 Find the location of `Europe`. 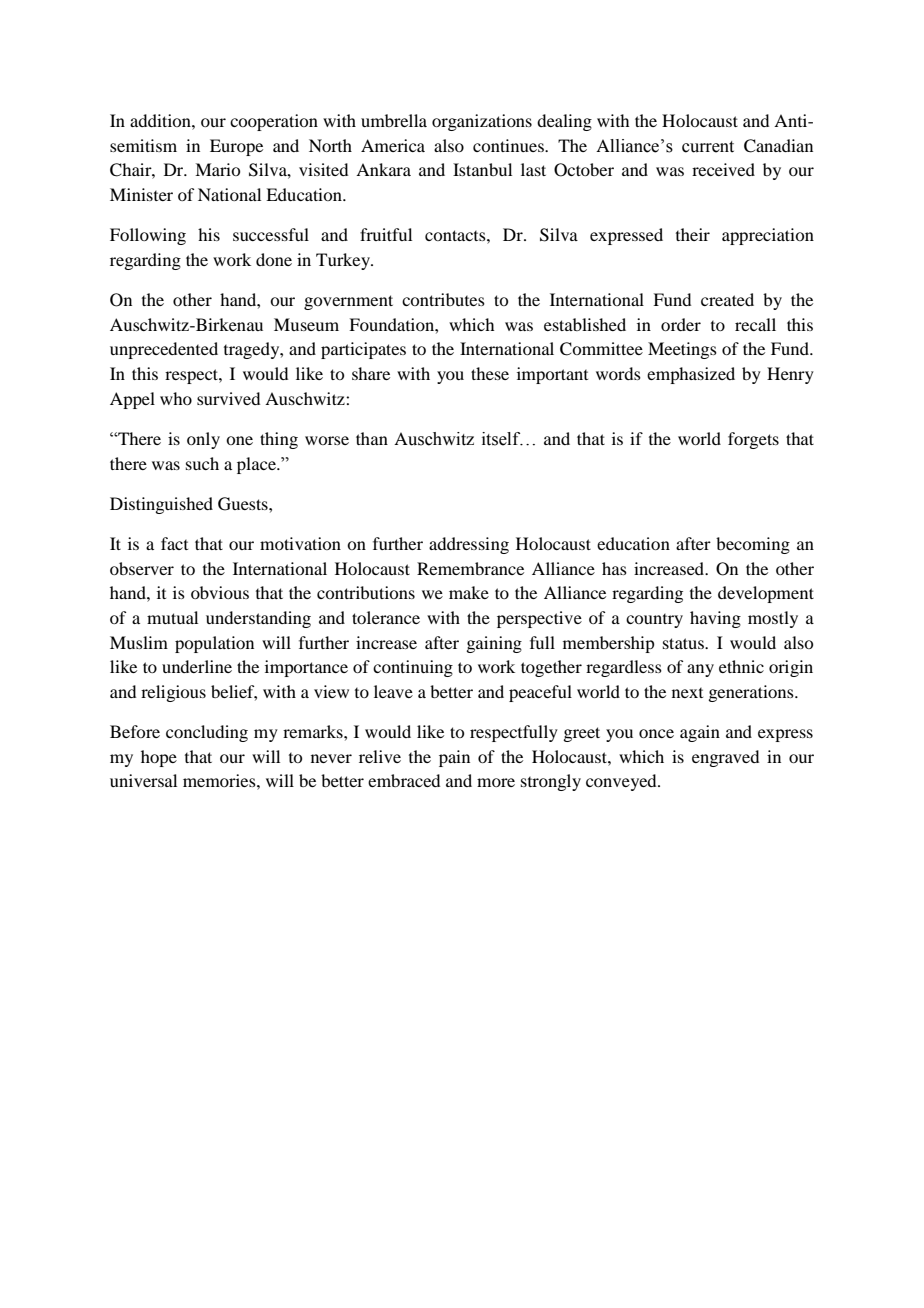

Europe is located at coordinates (236, 147).
